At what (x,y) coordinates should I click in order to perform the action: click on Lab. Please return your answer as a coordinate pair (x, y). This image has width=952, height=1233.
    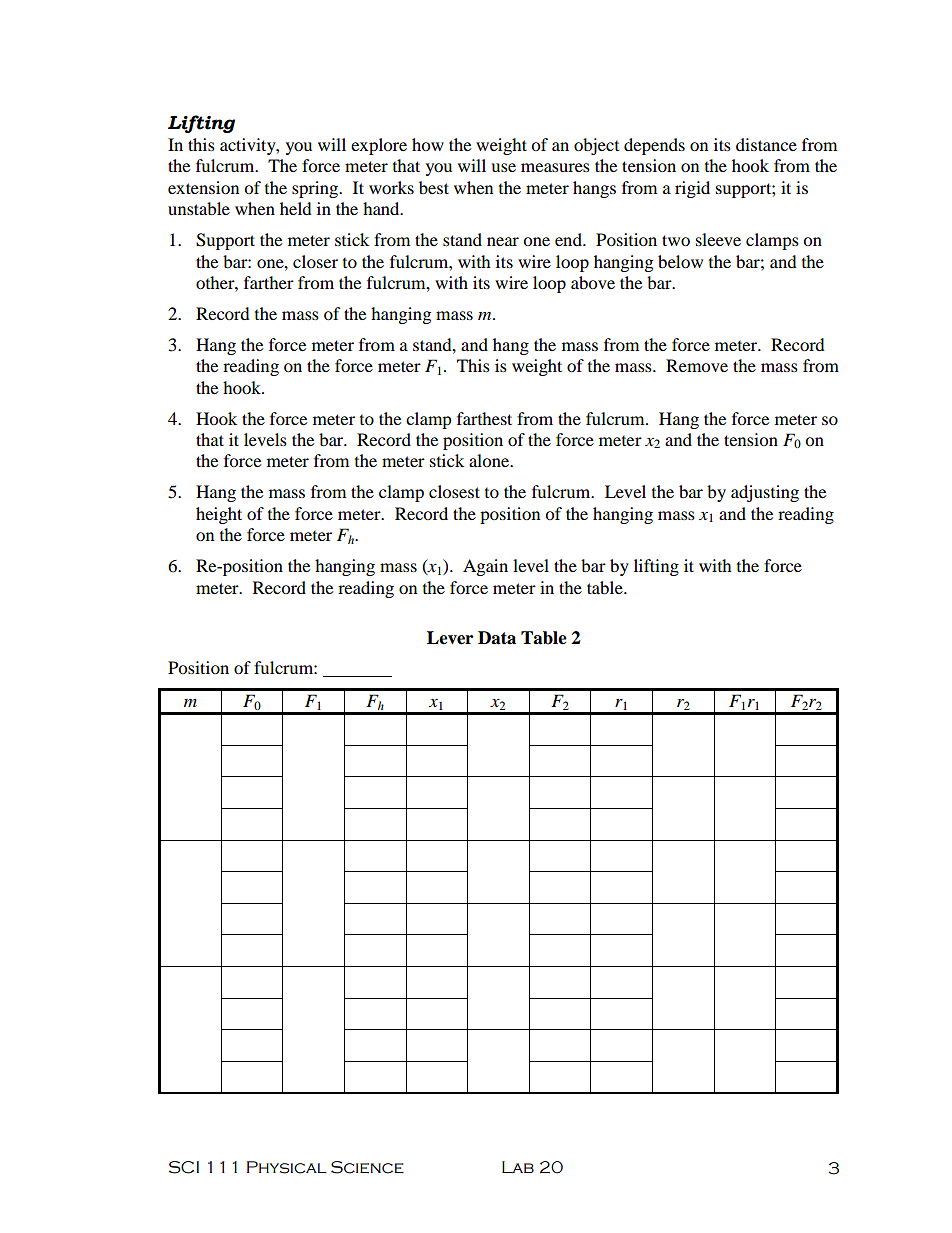
    Looking at the image, I should click on (518, 1167).
